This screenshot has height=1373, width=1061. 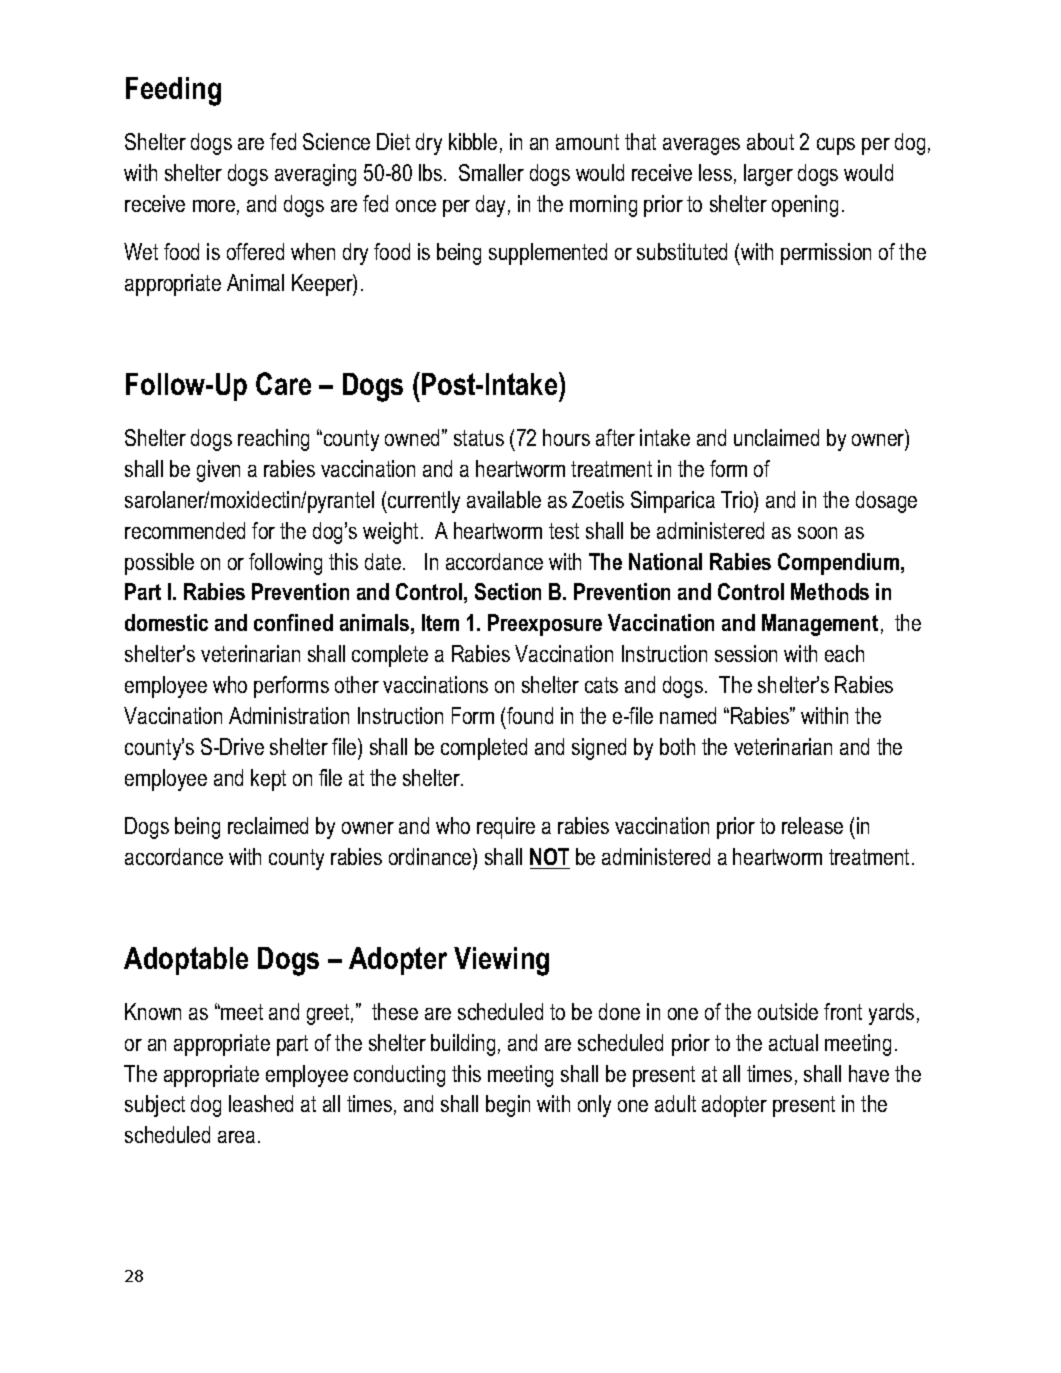 What do you see at coordinates (820, 625) in the screenshot?
I see `Management` at bounding box center [820, 625].
